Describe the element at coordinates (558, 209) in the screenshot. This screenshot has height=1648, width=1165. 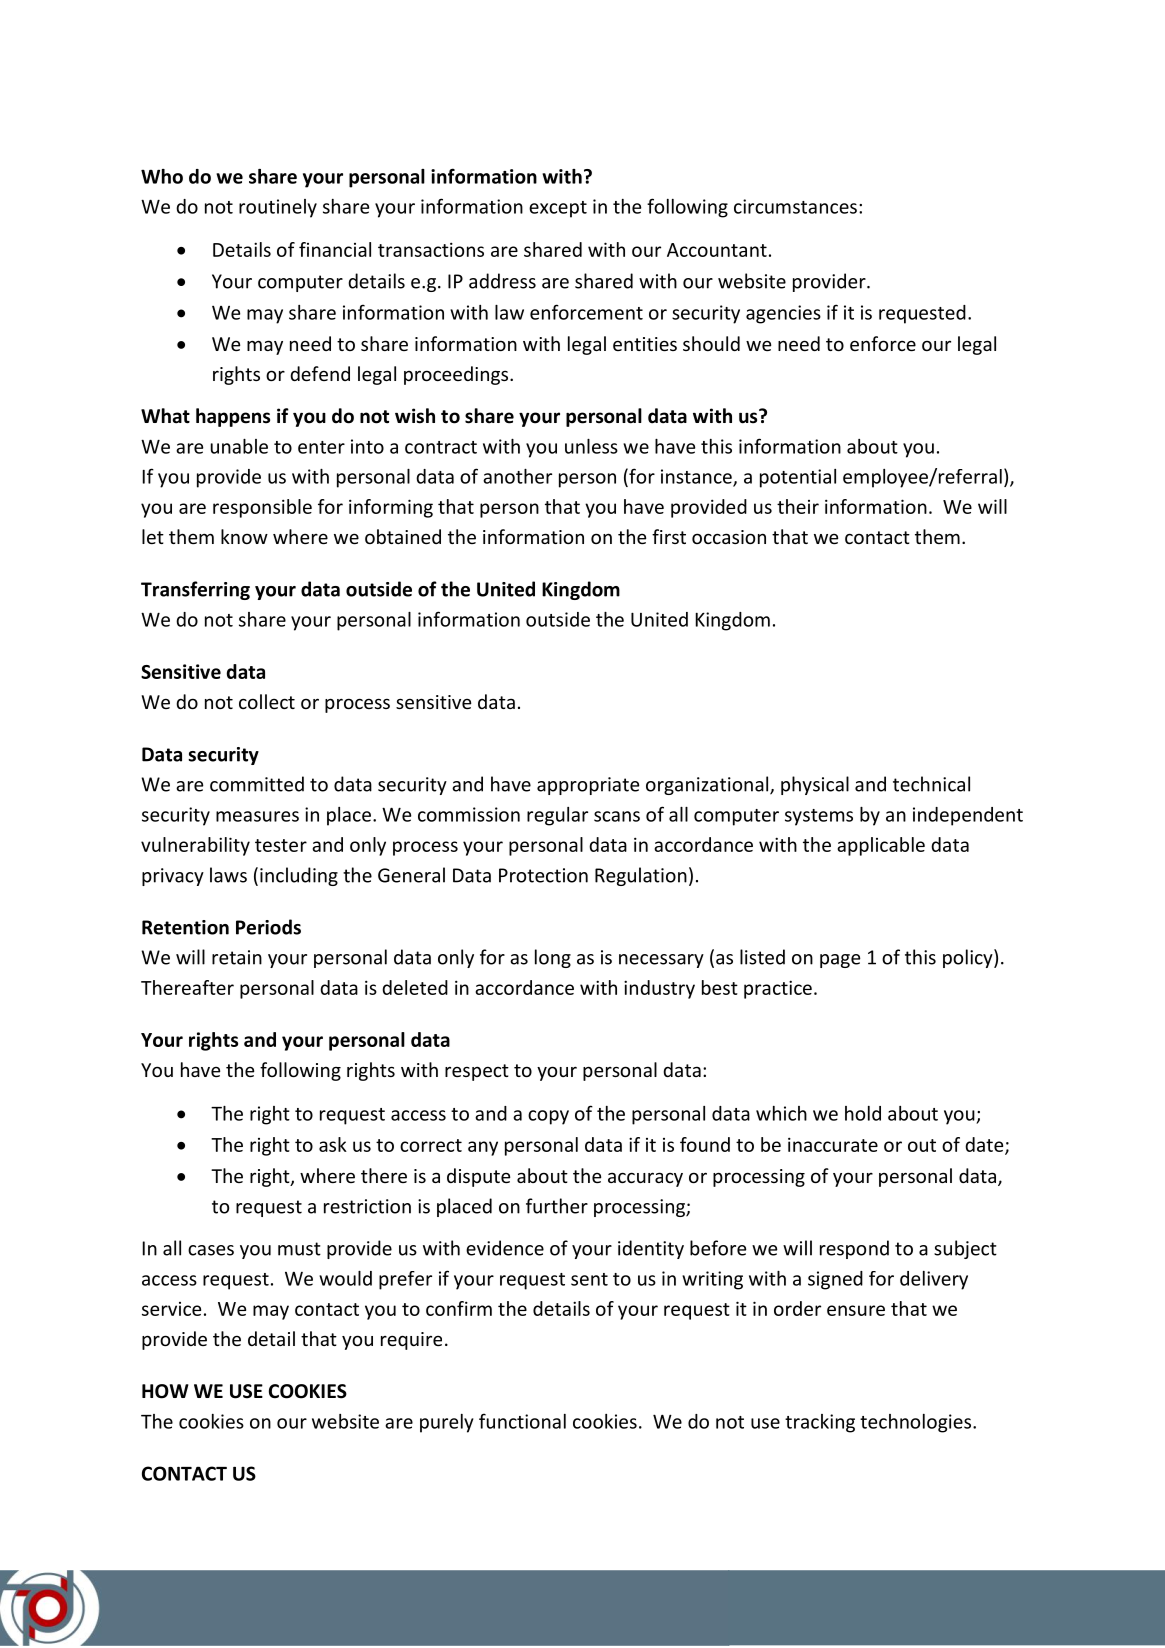
I see `except` at that location.
